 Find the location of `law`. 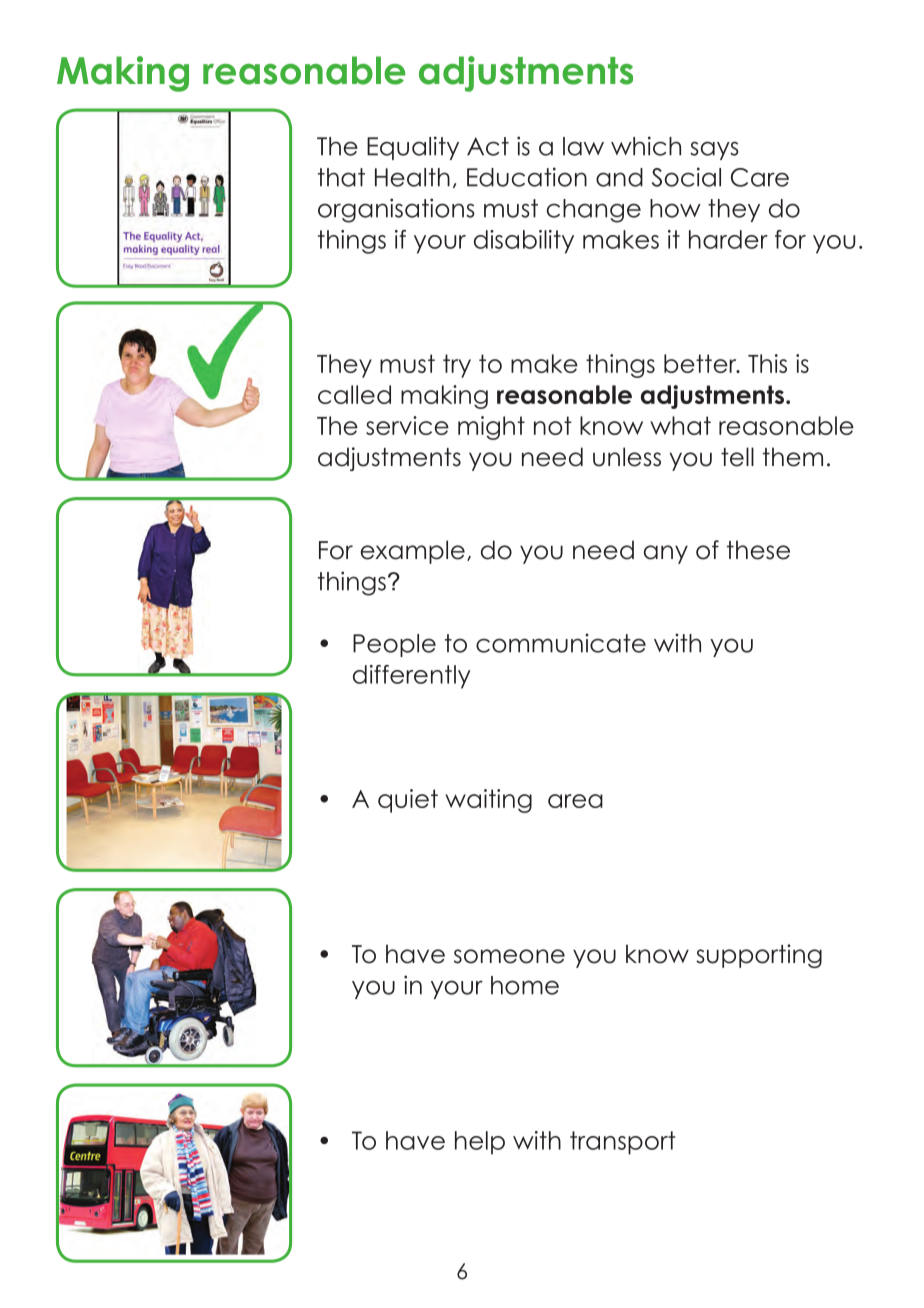

law is located at coordinates (583, 146).
